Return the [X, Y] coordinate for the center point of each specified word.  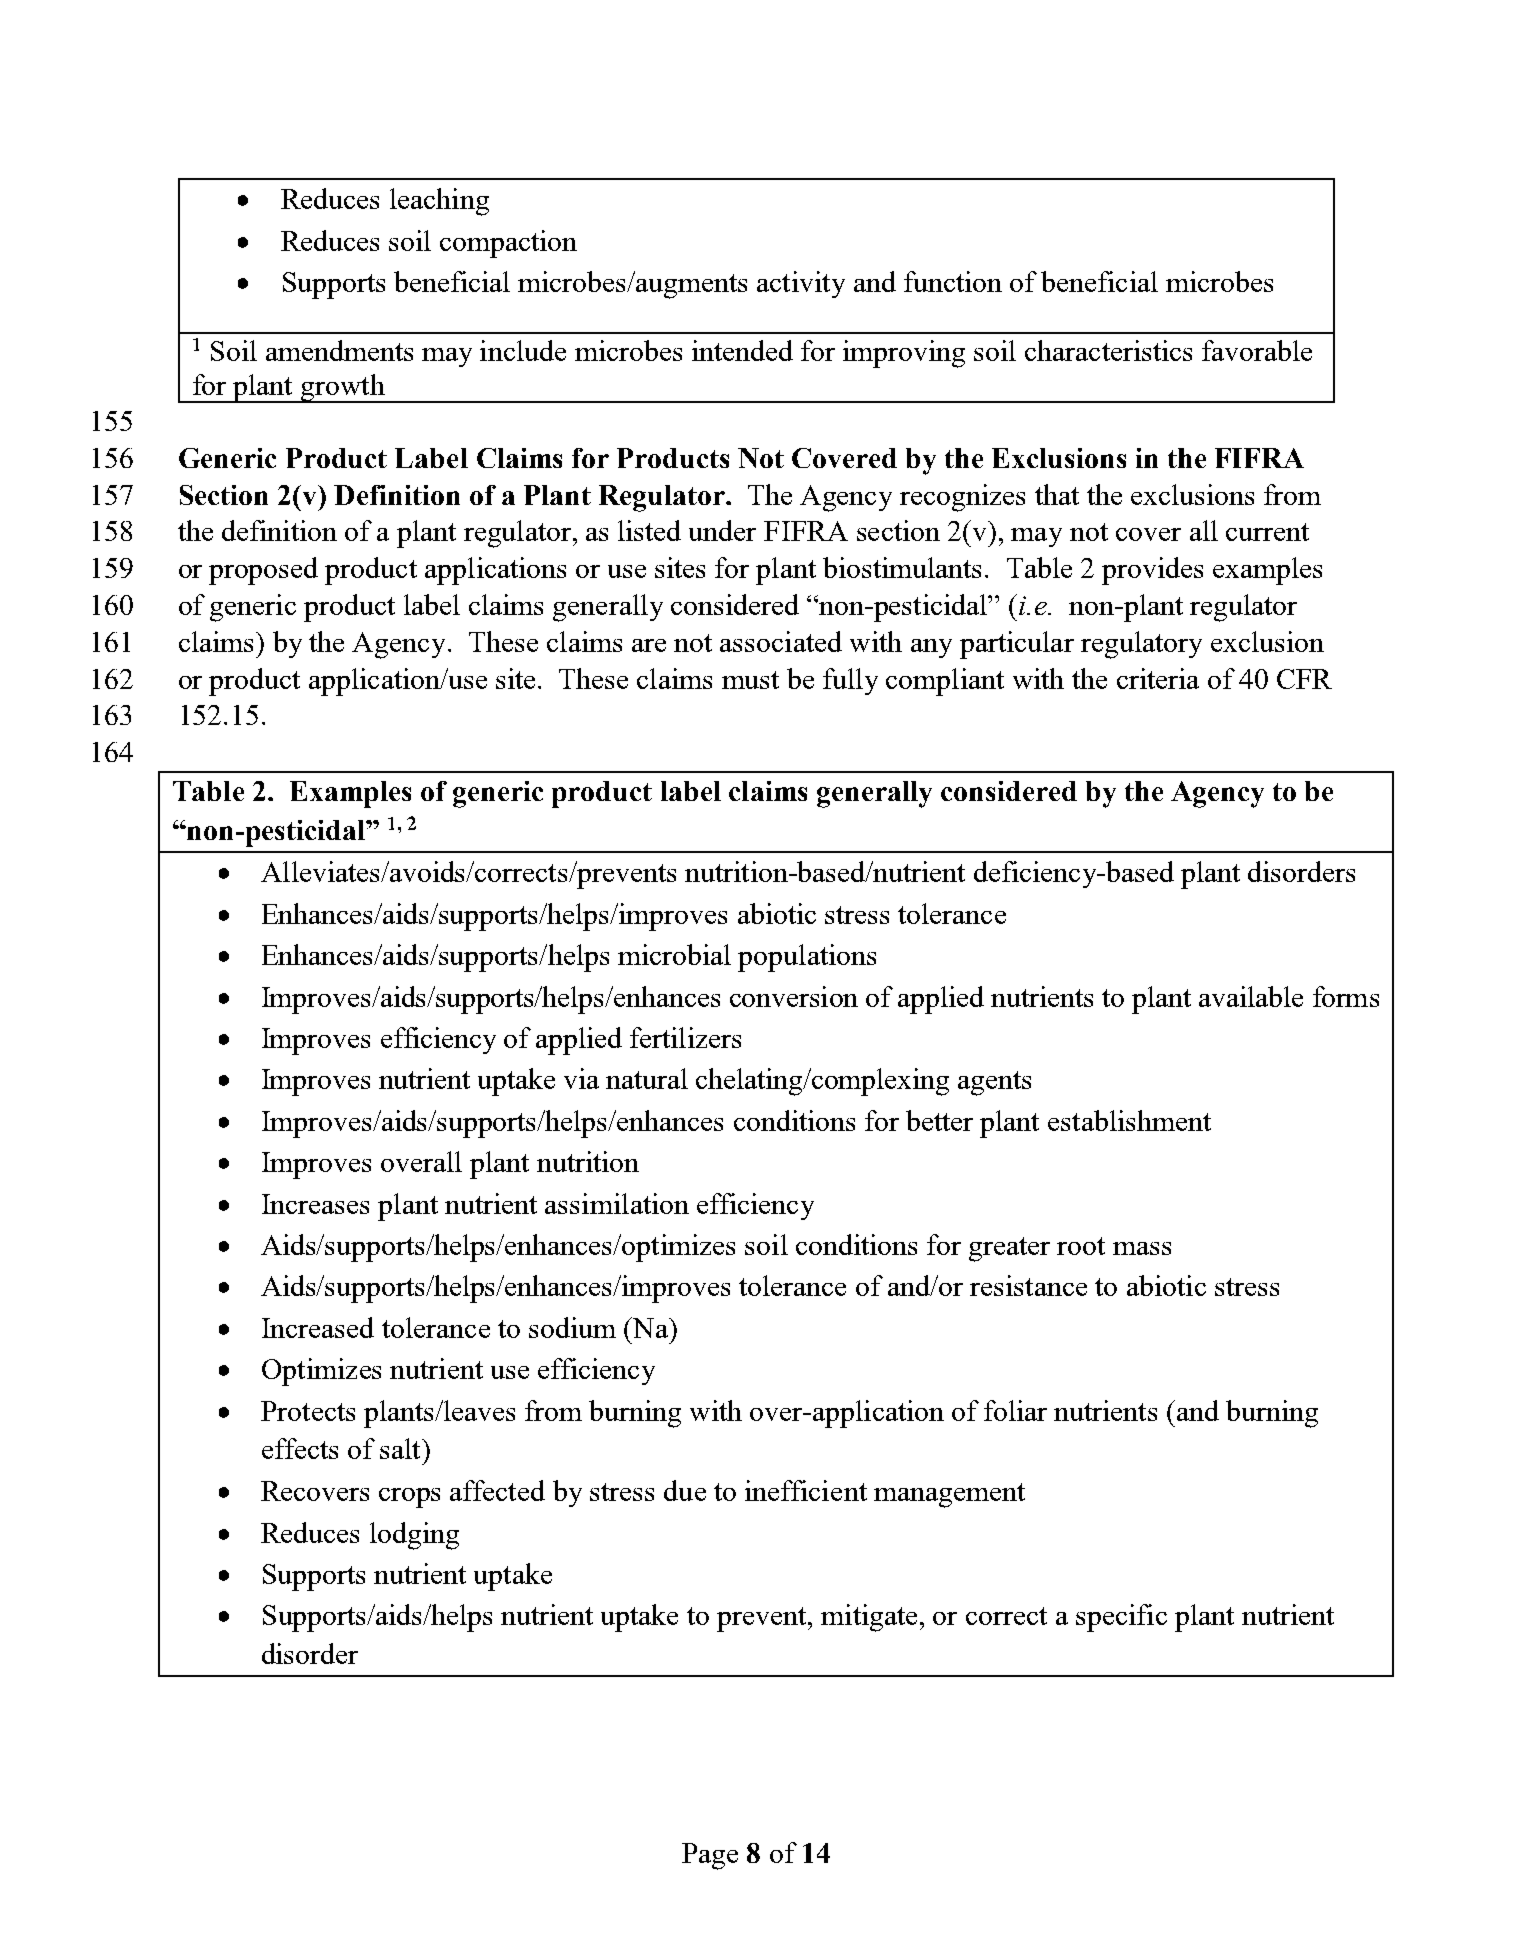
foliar [1015, 1410]
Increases [315, 1204]
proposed [263, 571]
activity [801, 284]
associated [781, 641]
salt [401, 1448]
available [1251, 996]
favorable [1257, 350]
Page [710, 1856]
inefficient [806, 1490]
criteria [1158, 678]
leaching [439, 202]
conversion [794, 996]
